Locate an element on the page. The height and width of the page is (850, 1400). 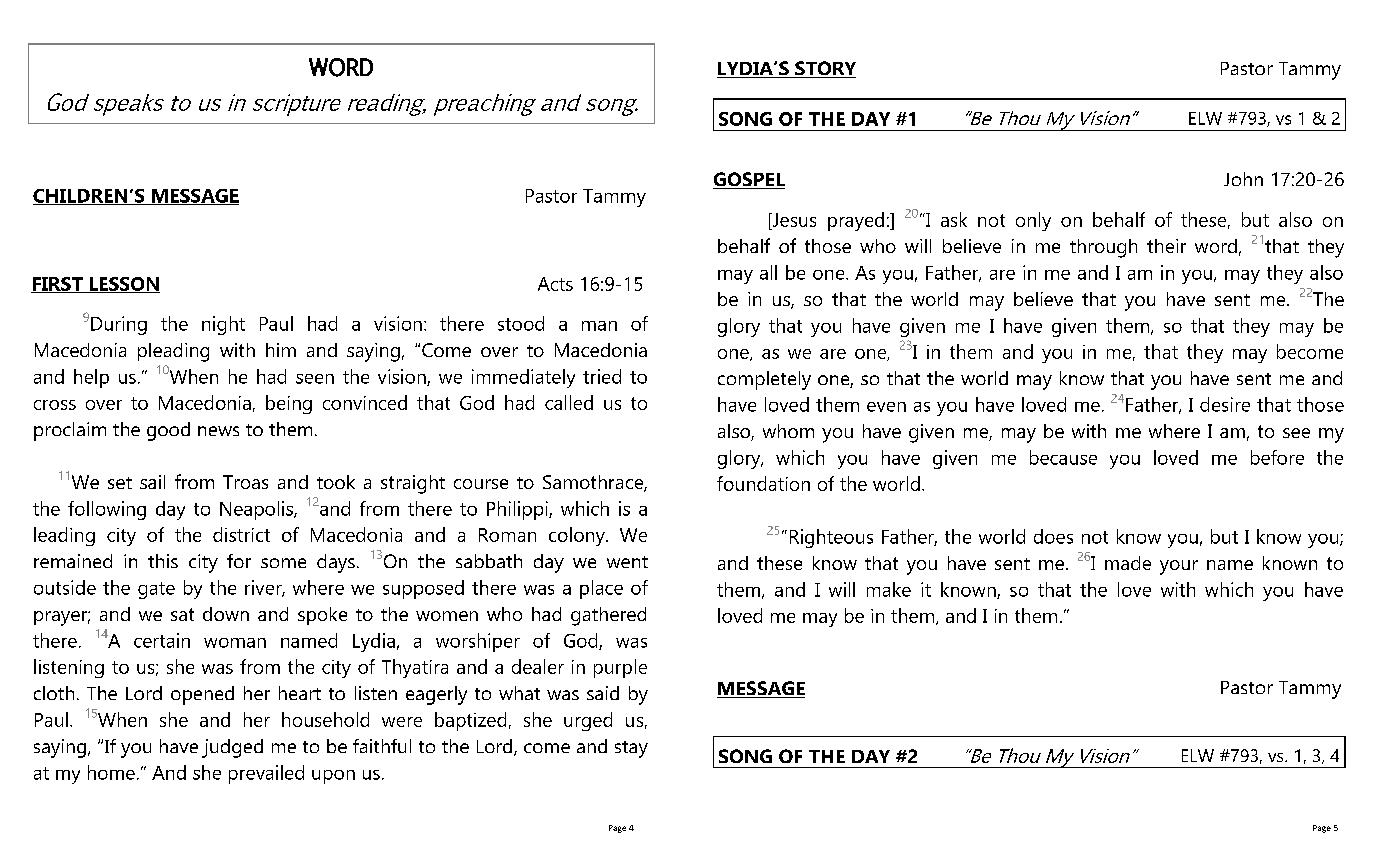
STORY is located at coordinates (824, 69).
